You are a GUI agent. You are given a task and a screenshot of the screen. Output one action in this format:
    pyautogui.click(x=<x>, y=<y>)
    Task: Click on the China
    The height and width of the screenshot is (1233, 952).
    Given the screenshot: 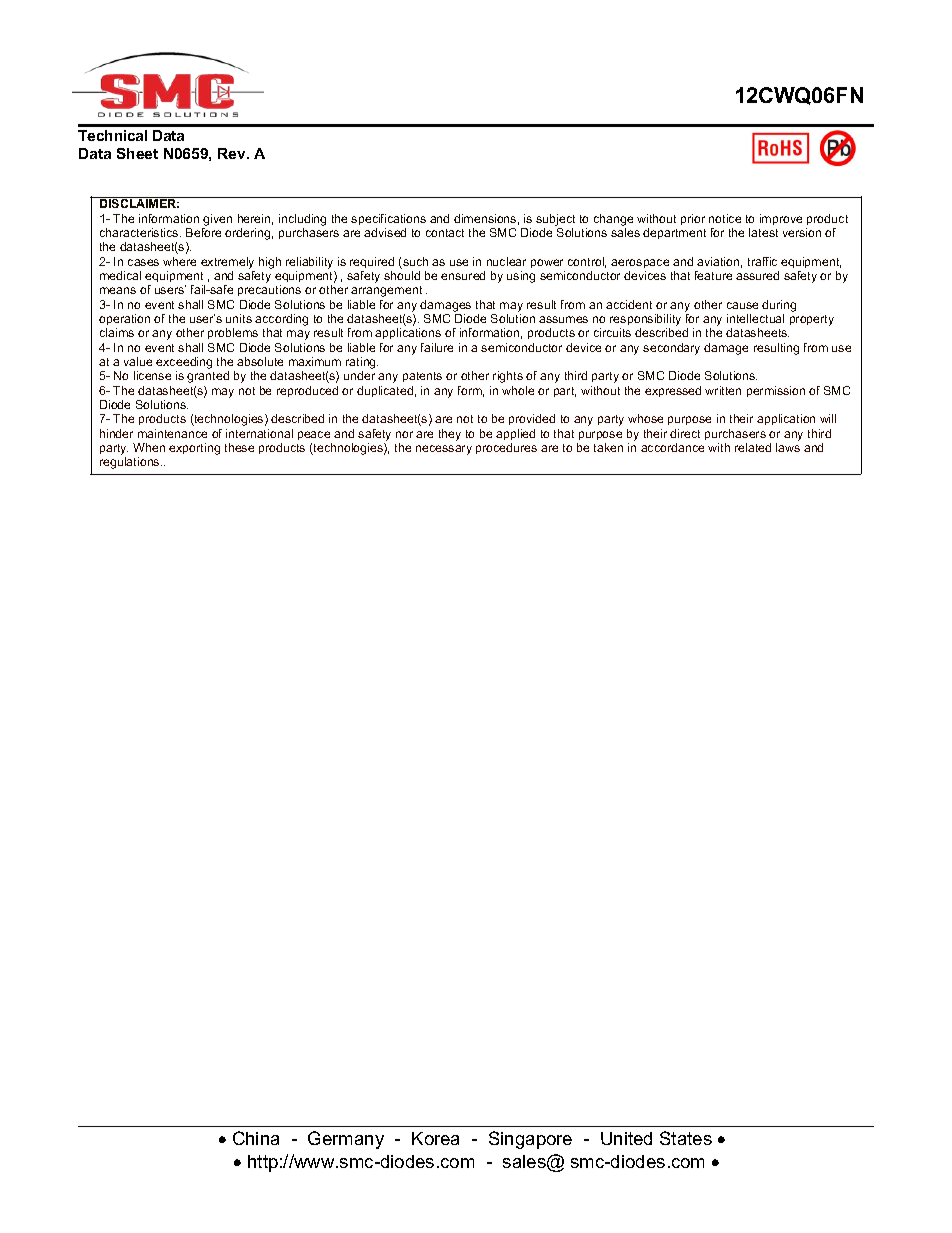 What is the action you would take?
    pyautogui.click(x=256, y=1138)
